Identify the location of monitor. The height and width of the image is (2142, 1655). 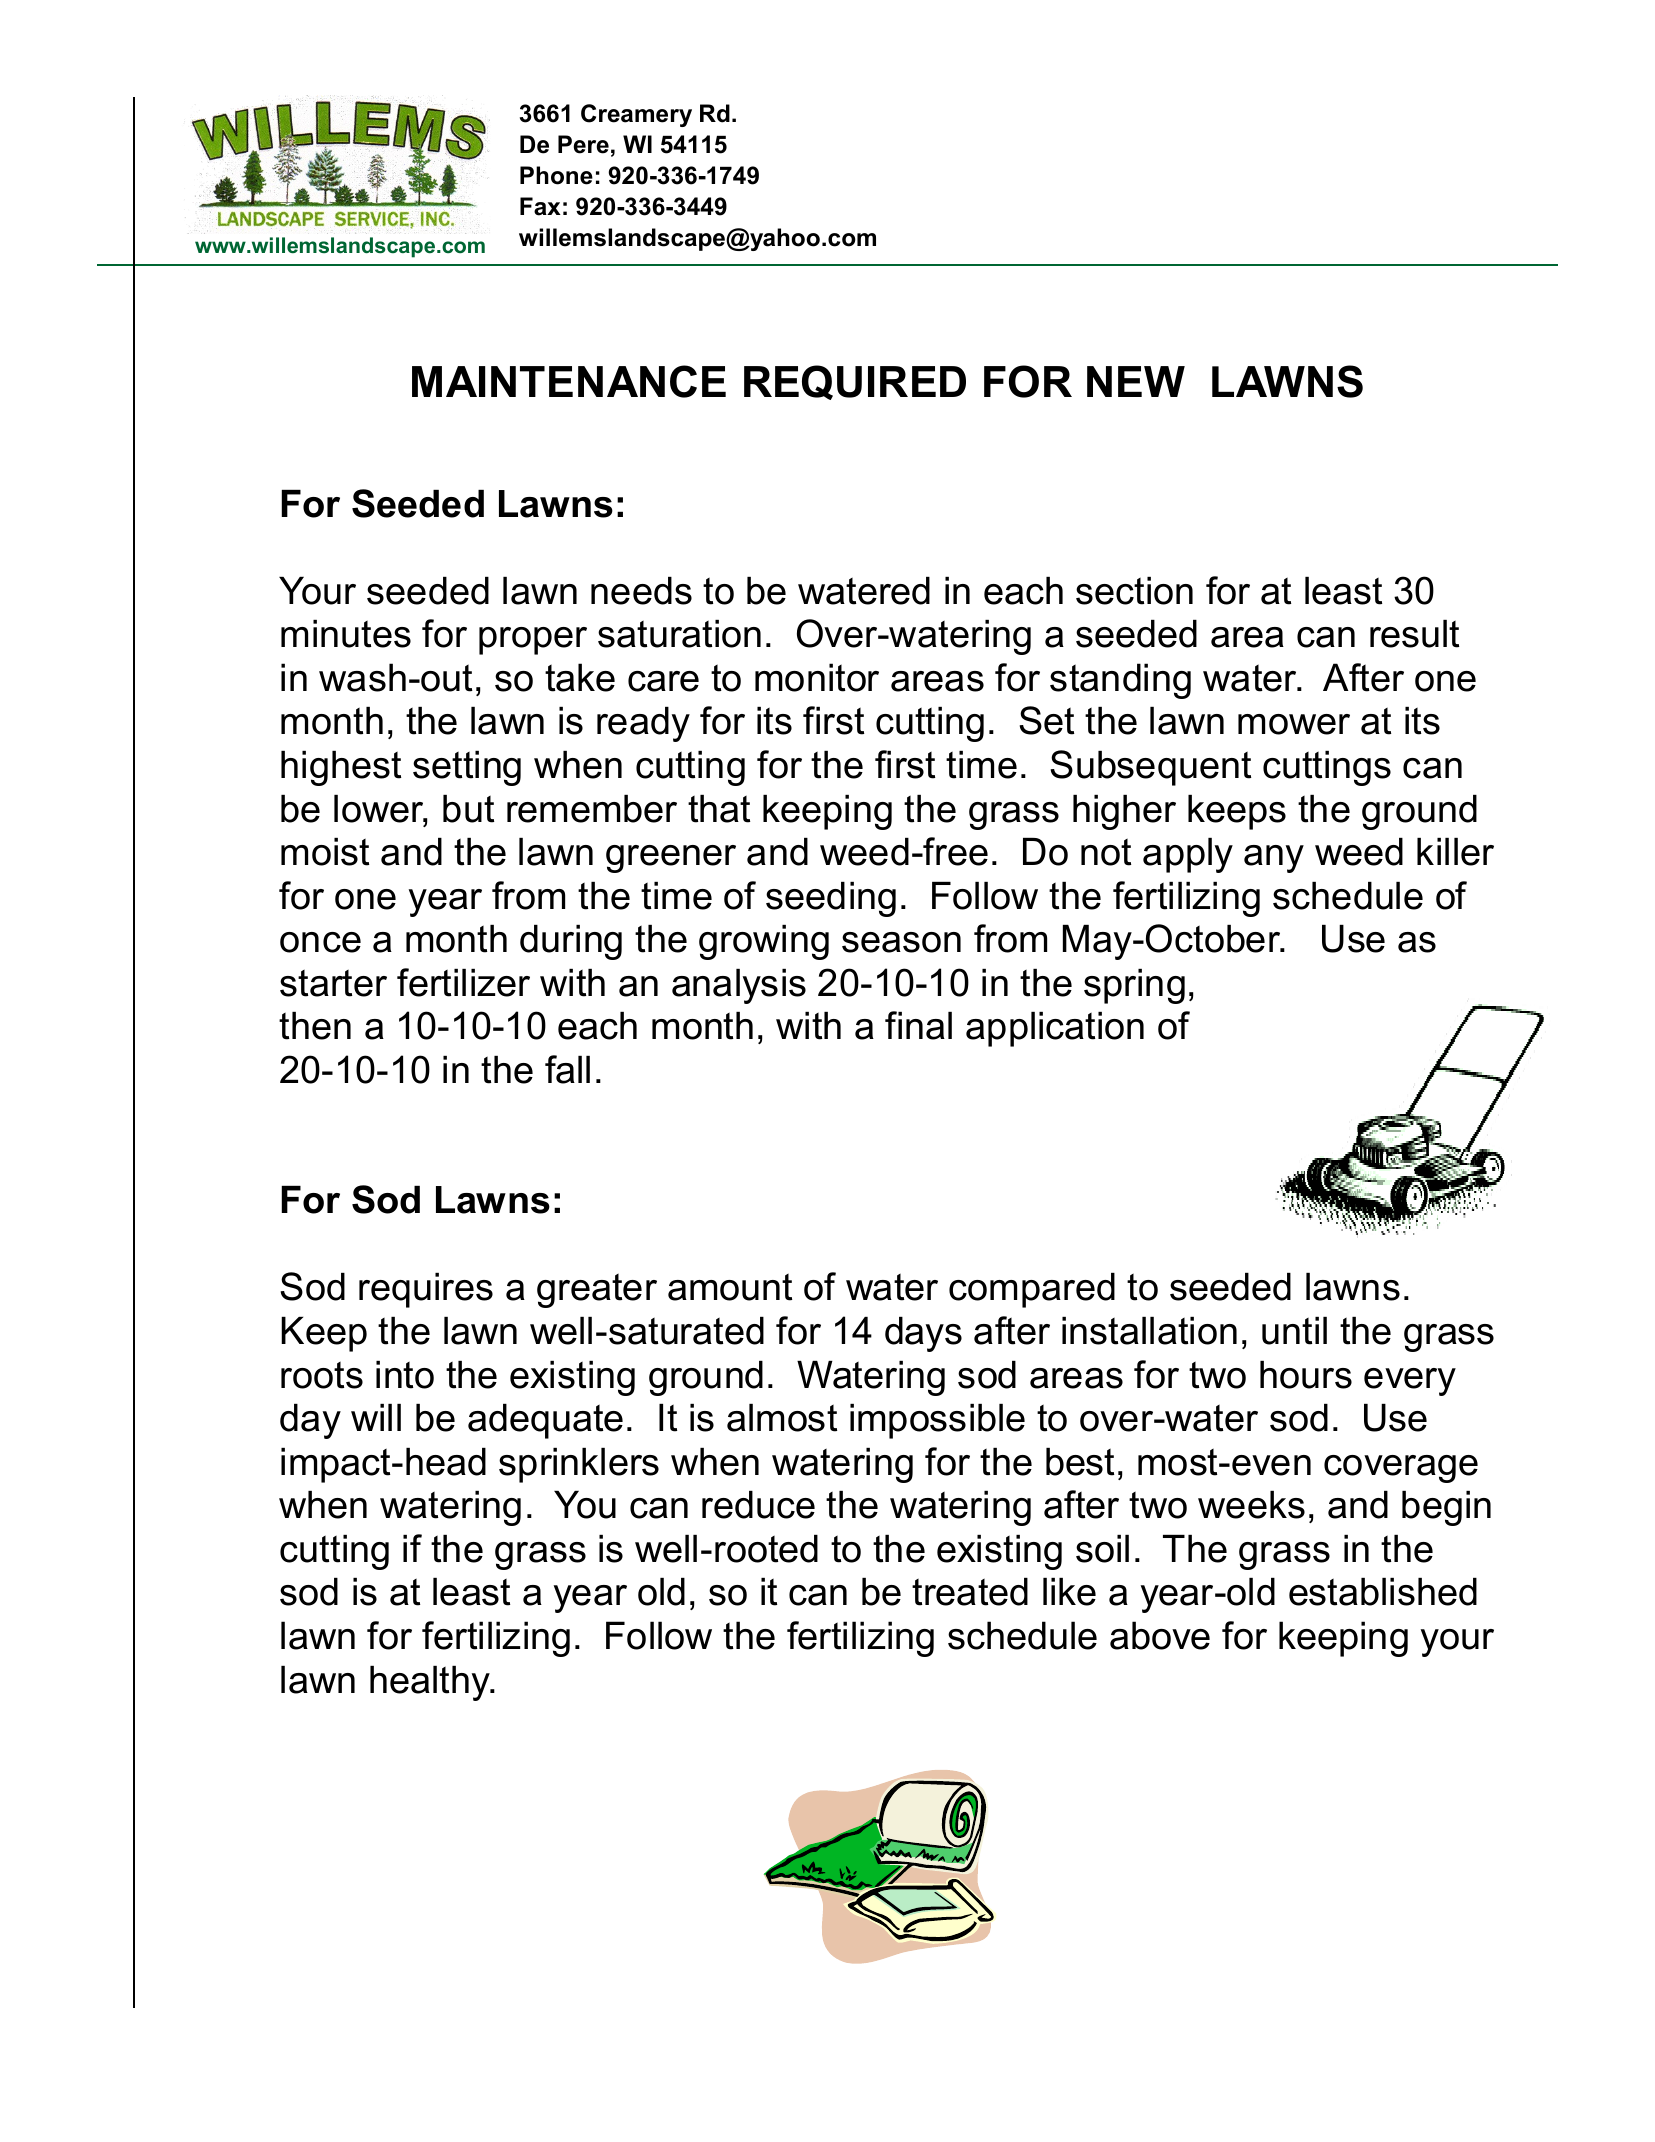
(817, 677).
